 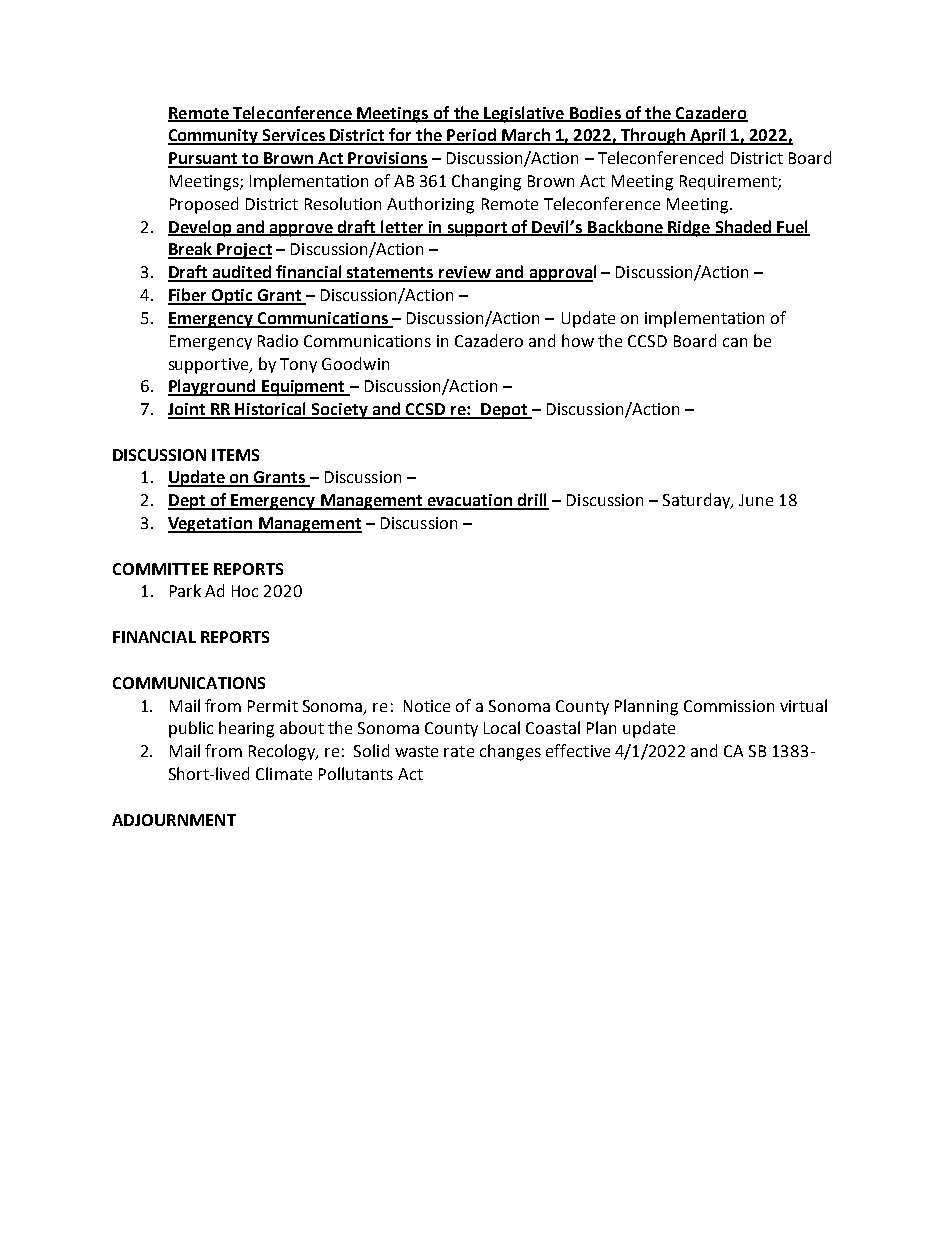 What do you see at coordinates (174, 820) in the screenshot?
I see `ADJOURNMENT` at bounding box center [174, 820].
